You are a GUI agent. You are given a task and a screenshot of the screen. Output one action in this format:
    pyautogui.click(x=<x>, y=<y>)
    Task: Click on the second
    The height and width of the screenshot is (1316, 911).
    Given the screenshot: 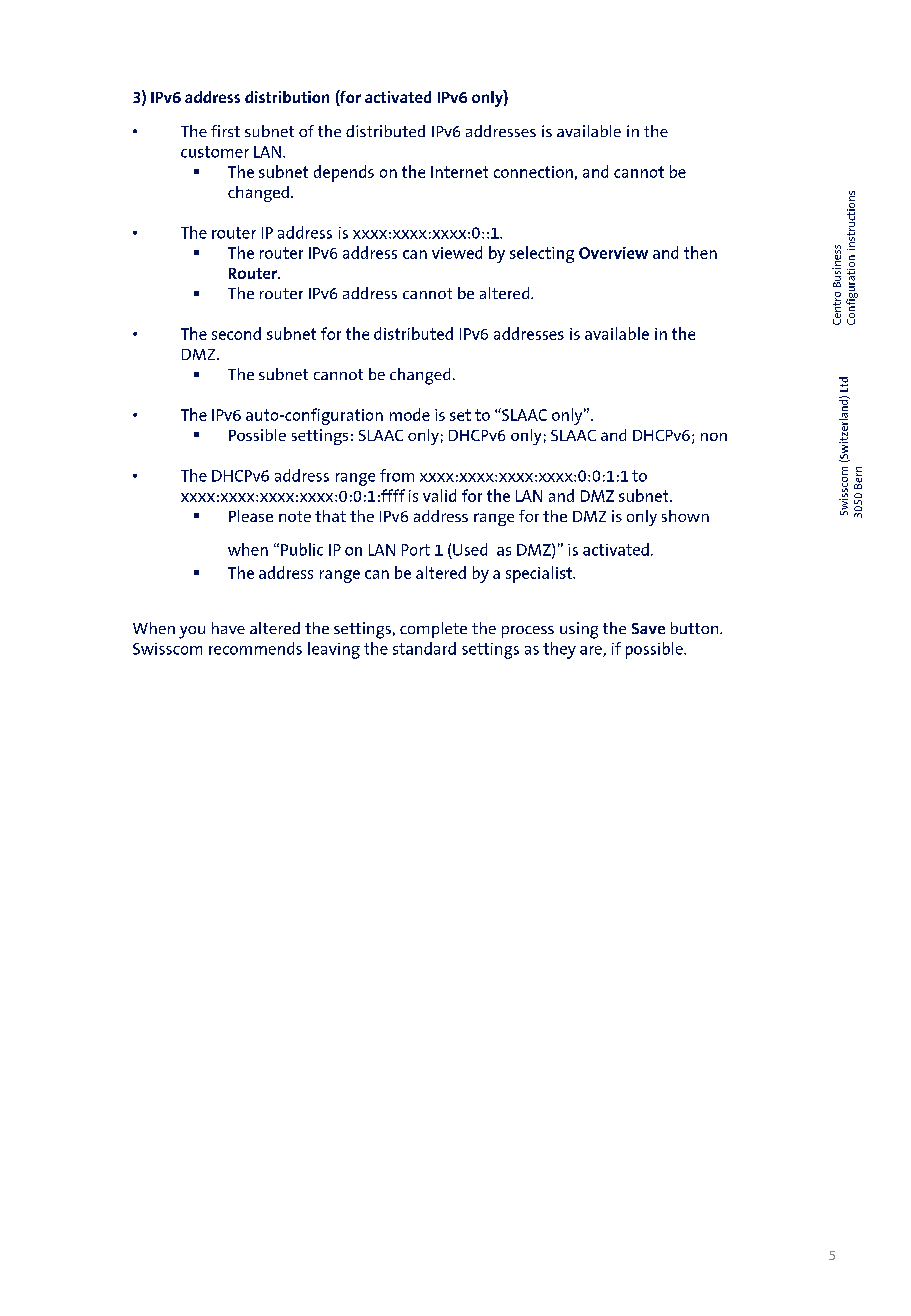 What is the action you would take?
    pyautogui.click(x=236, y=333)
